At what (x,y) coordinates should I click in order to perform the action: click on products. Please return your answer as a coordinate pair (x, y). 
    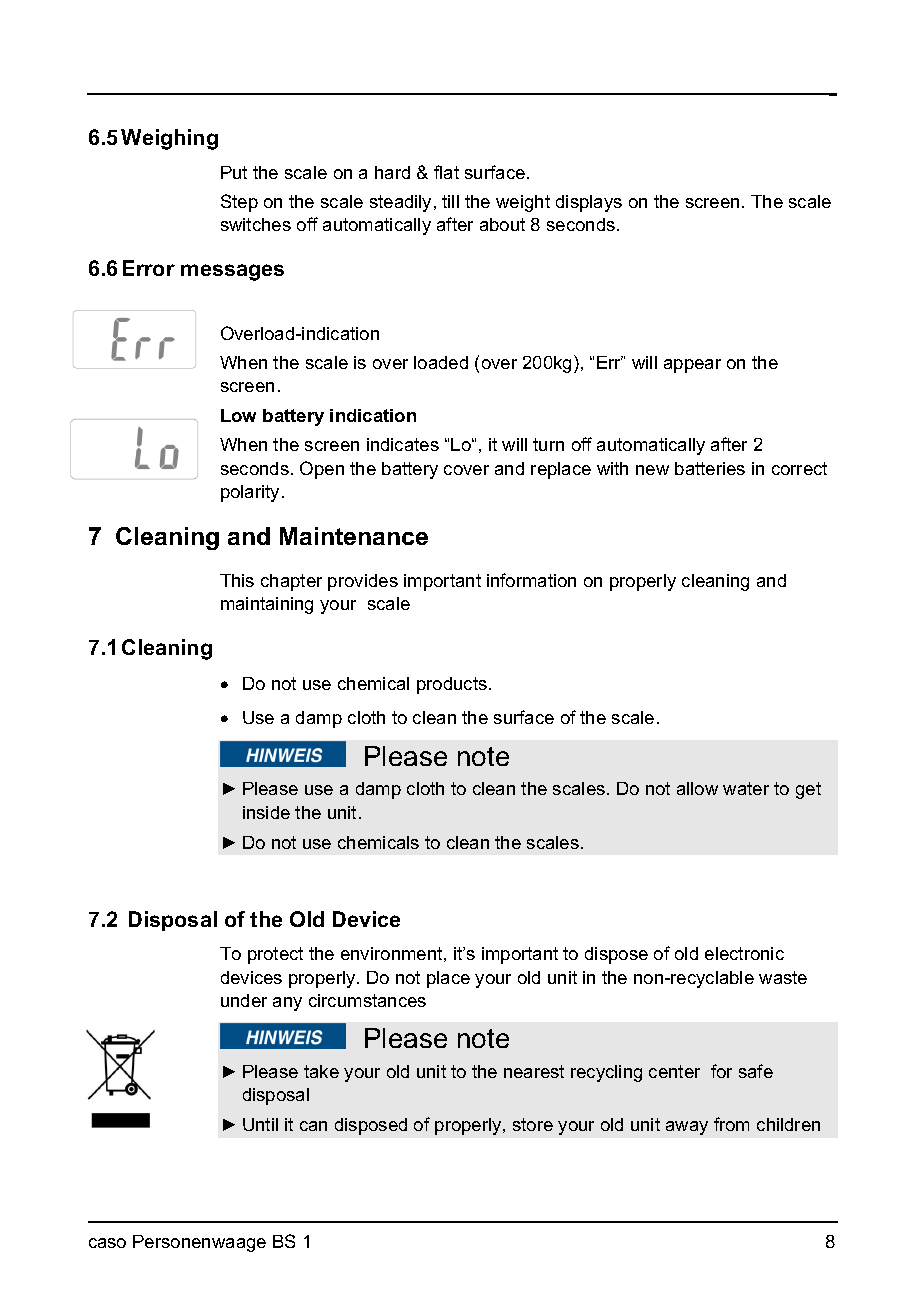
    Looking at the image, I should click on (452, 685).
